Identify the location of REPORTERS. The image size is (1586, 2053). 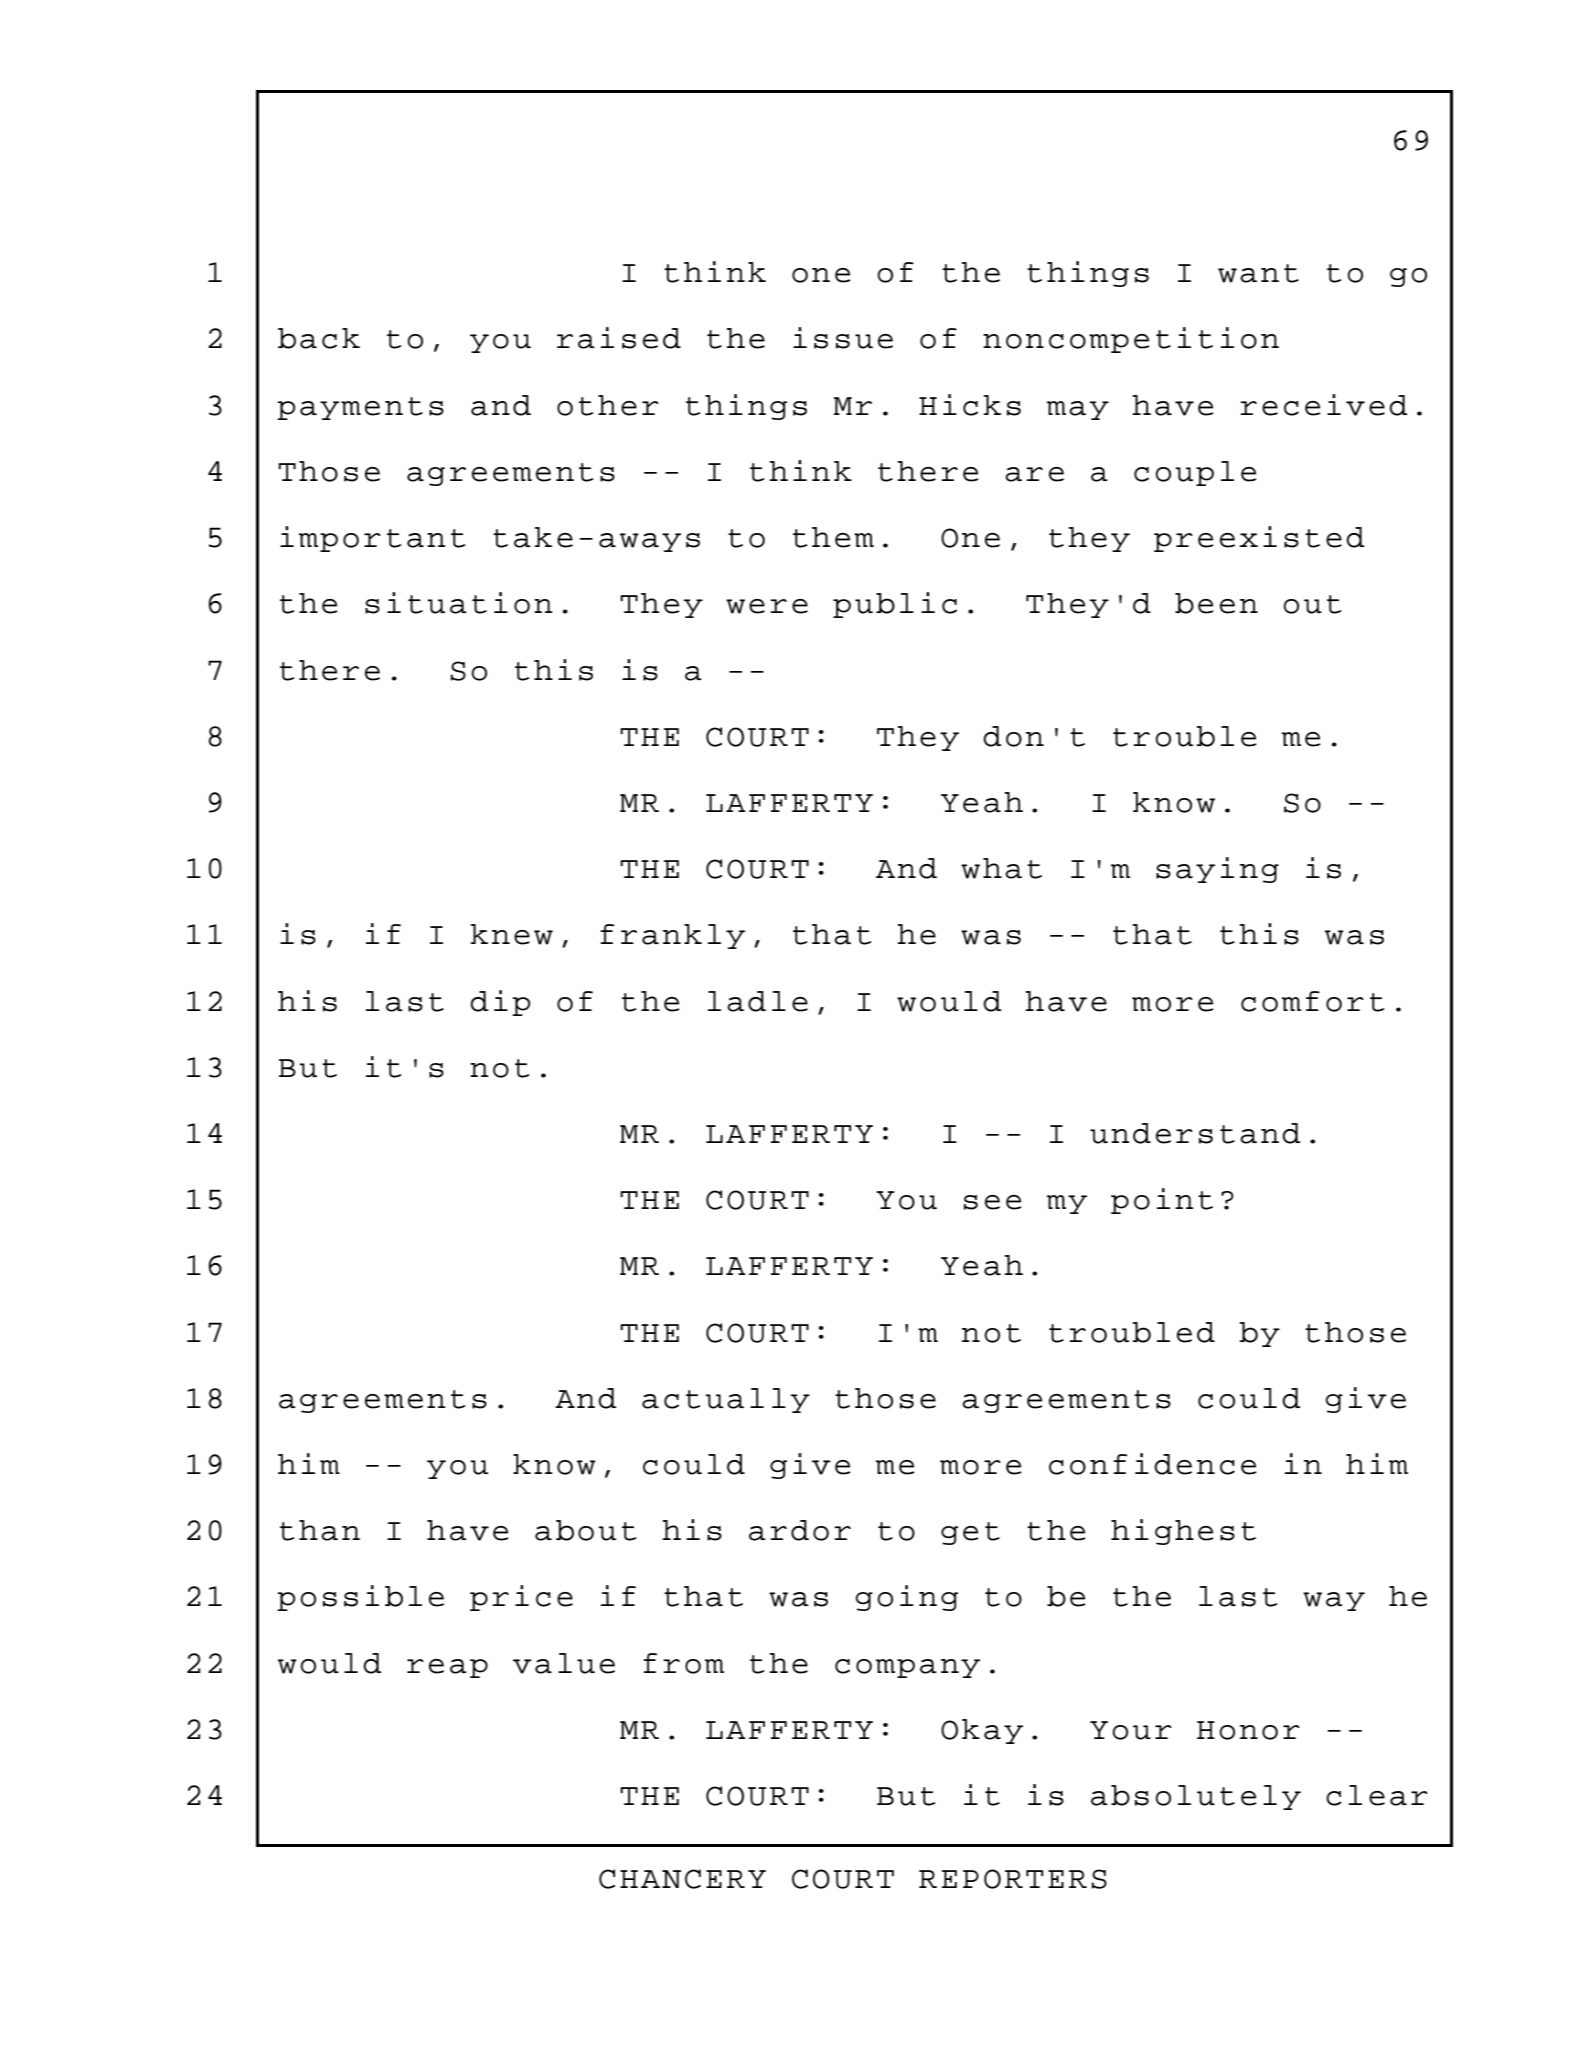
(1013, 1879).
